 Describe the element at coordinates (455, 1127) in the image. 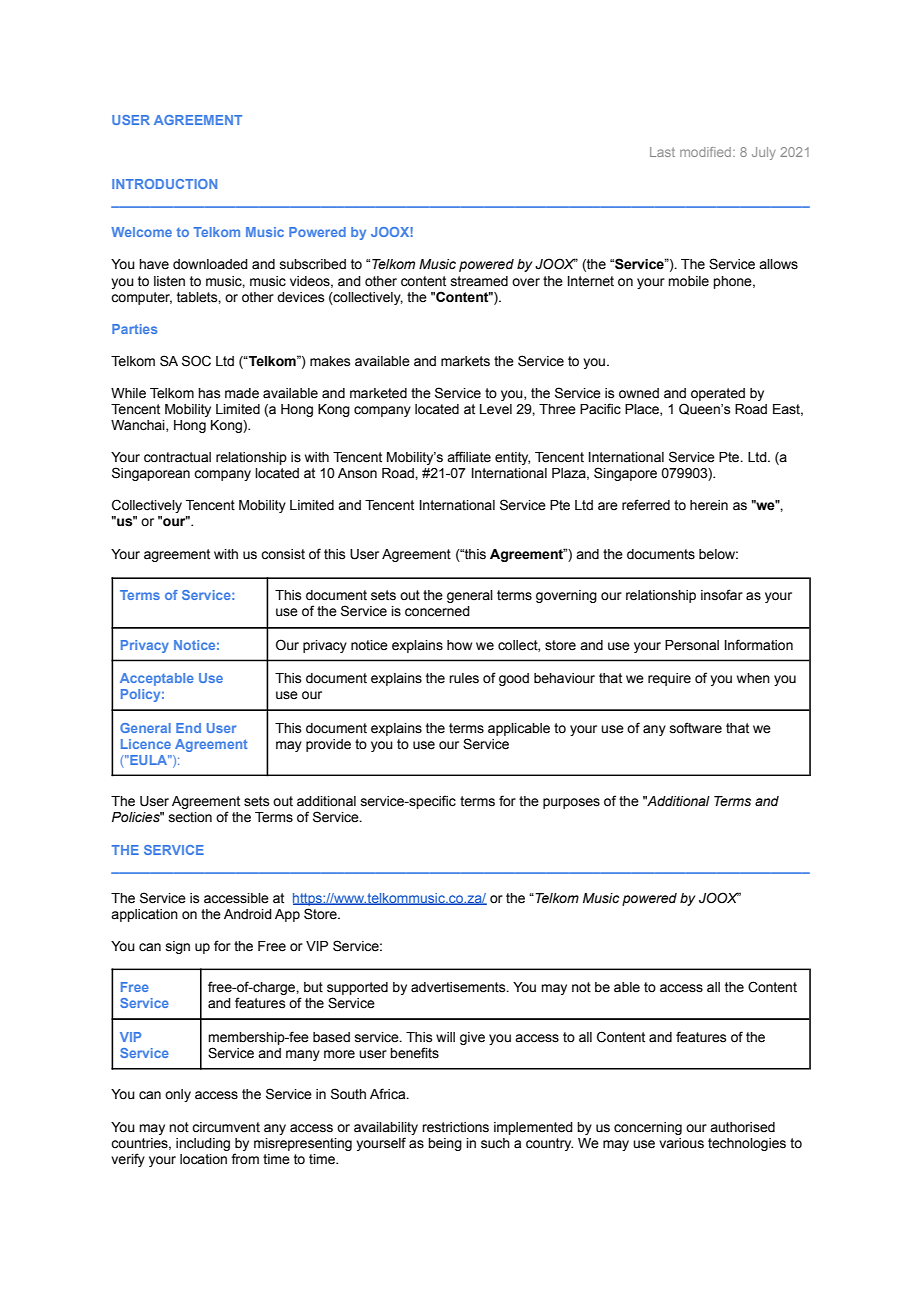

I see `restrictions` at that location.
